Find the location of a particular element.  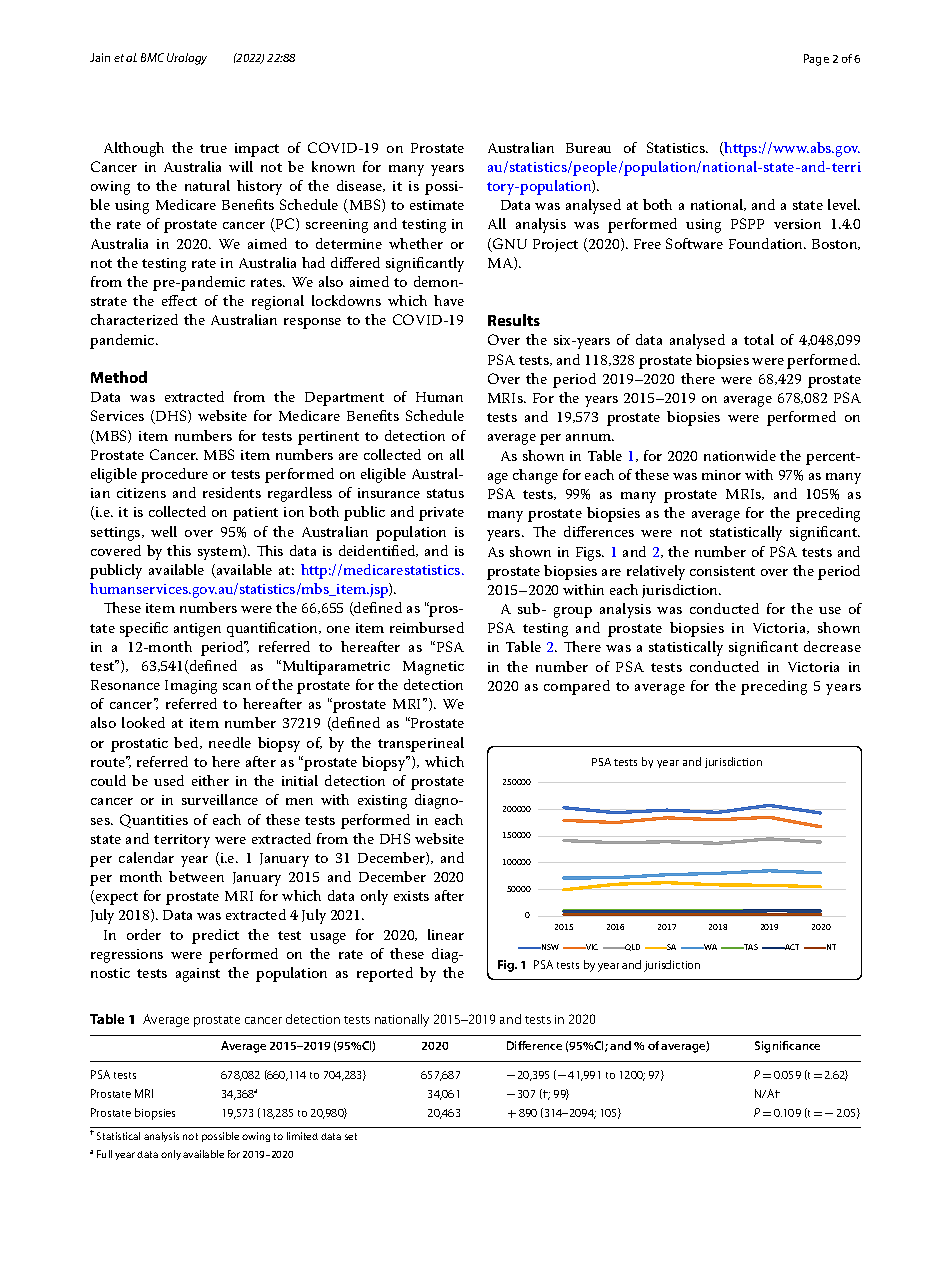

Page is located at coordinates (816, 60).
